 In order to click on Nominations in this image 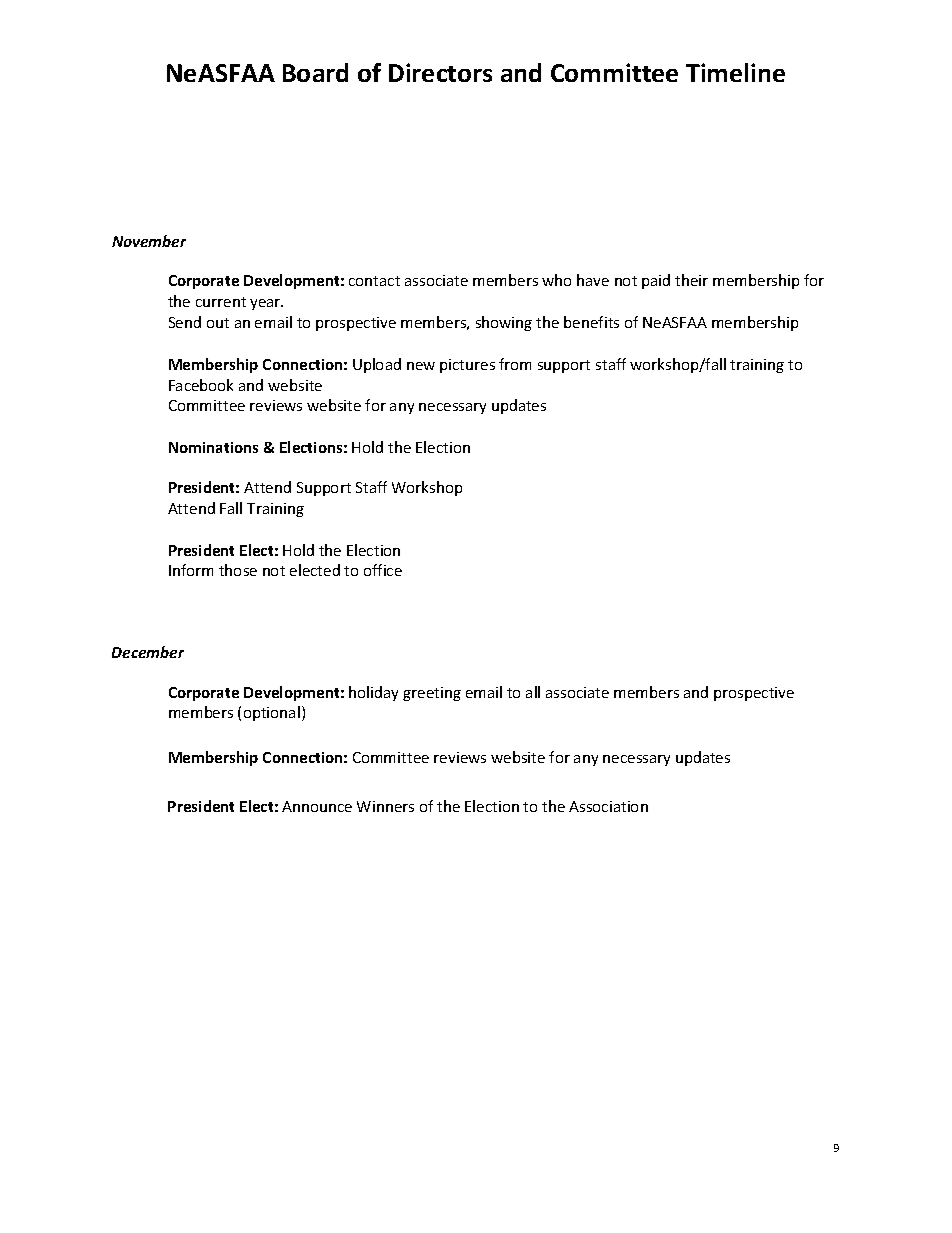, I will do `click(213, 447)`.
